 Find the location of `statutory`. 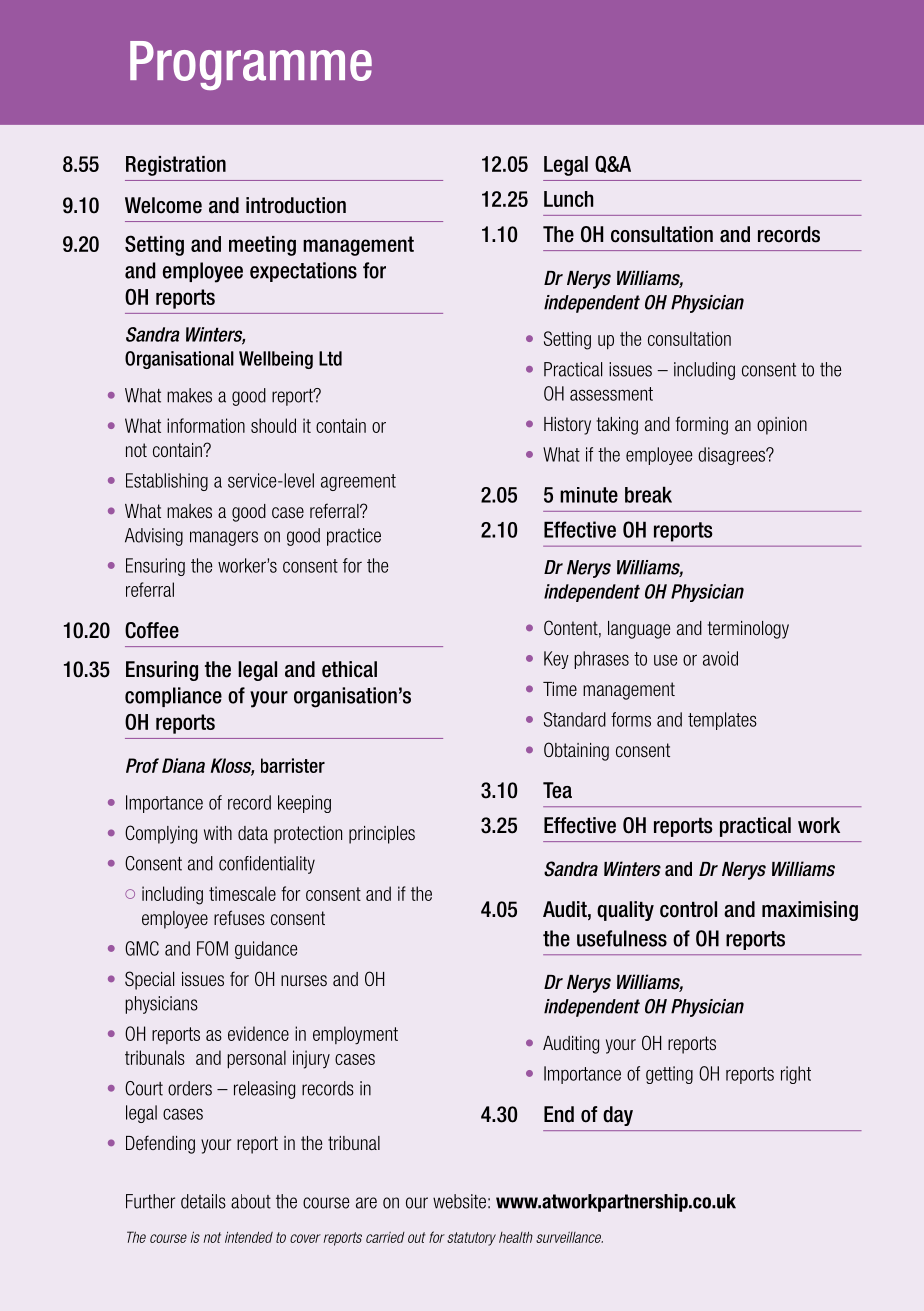

statutory is located at coordinates (471, 1239).
